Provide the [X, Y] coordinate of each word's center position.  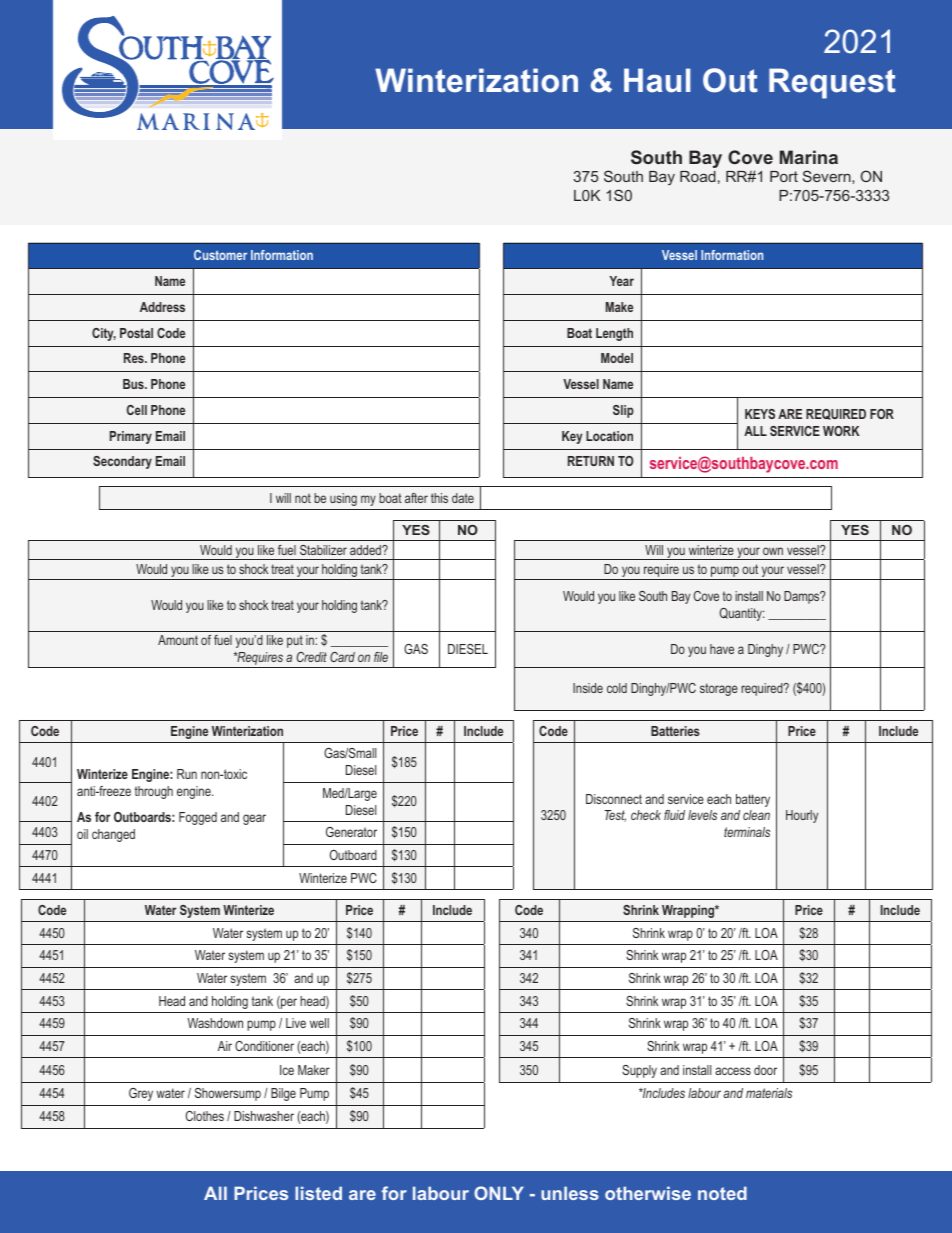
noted [722, 1193]
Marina [809, 157]
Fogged [198, 818]
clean [756, 815]
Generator [351, 832]
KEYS [760, 414]
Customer [220, 255]
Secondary [122, 462]
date [463, 498]
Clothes [205, 1116]
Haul [657, 80]
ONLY [499, 1193]
